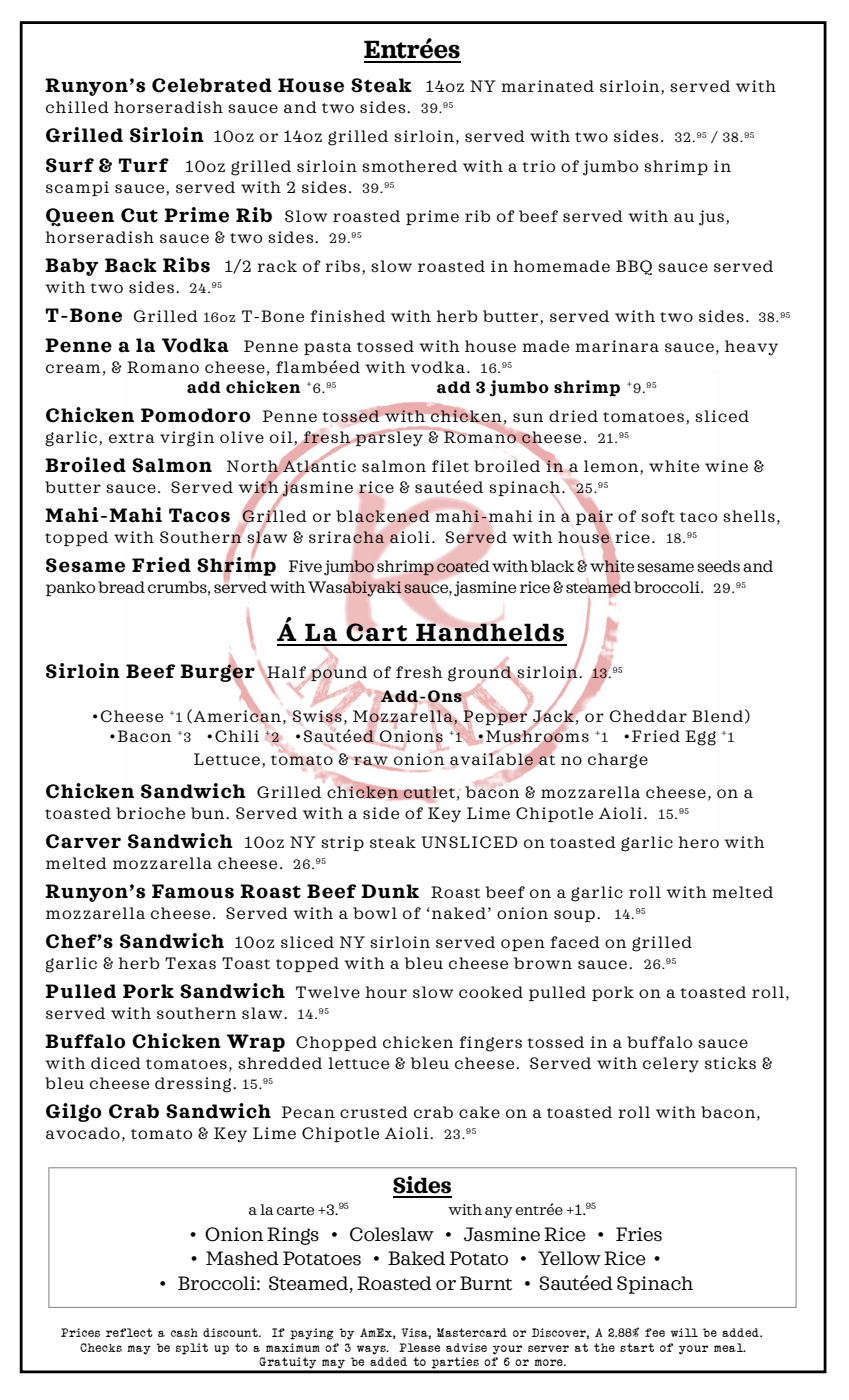 The image size is (849, 1400). I want to click on Turf, so click(143, 165).
